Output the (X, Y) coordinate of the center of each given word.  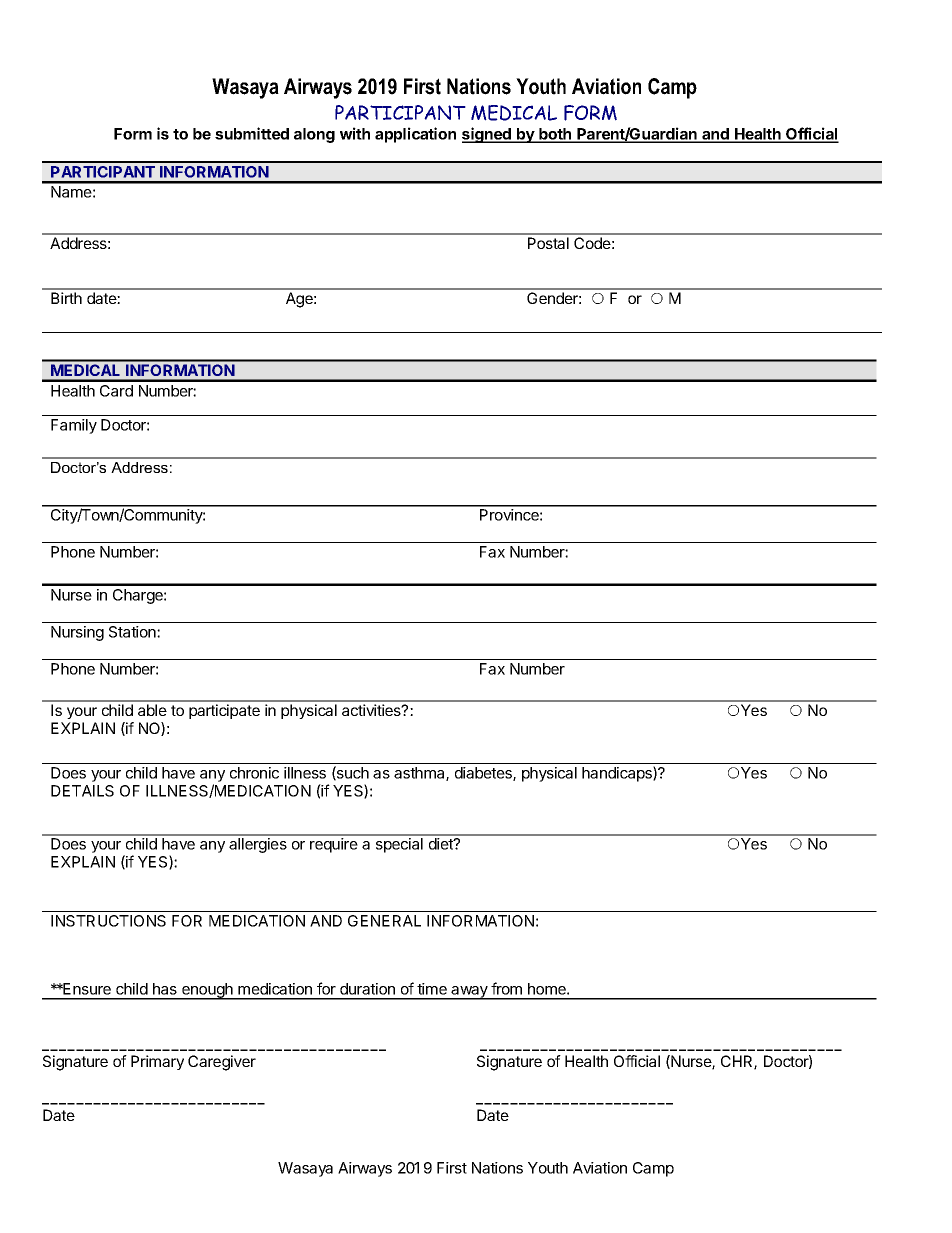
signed (487, 135)
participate (224, 711)
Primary (157, 1062)
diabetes (484, 774)
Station (133, 632)
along (314, 135)
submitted (252, 133)
